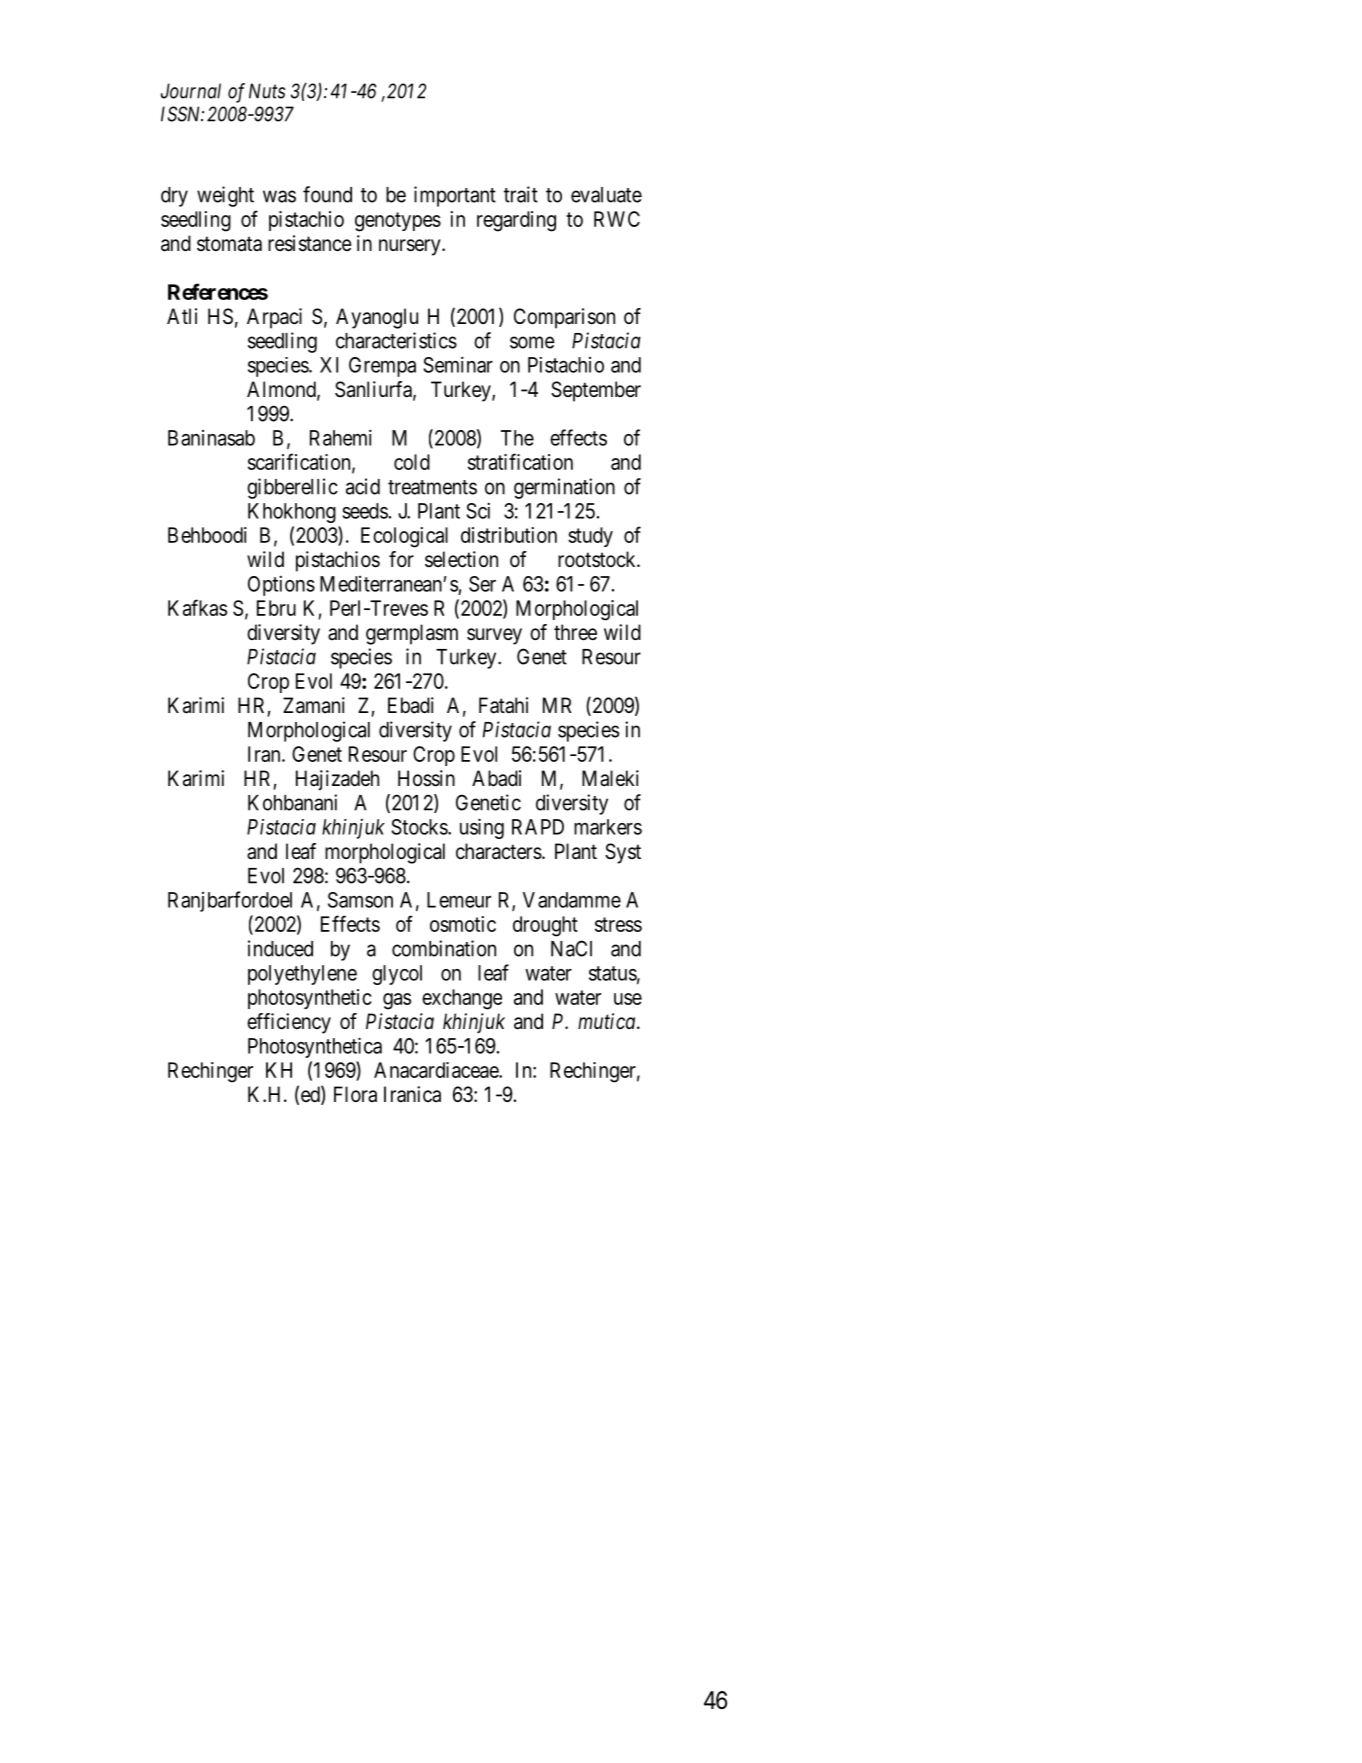 The image size is (1362, 1763). Describe the element at coordinates (575, 632) in the document. I see `three` at that location.
